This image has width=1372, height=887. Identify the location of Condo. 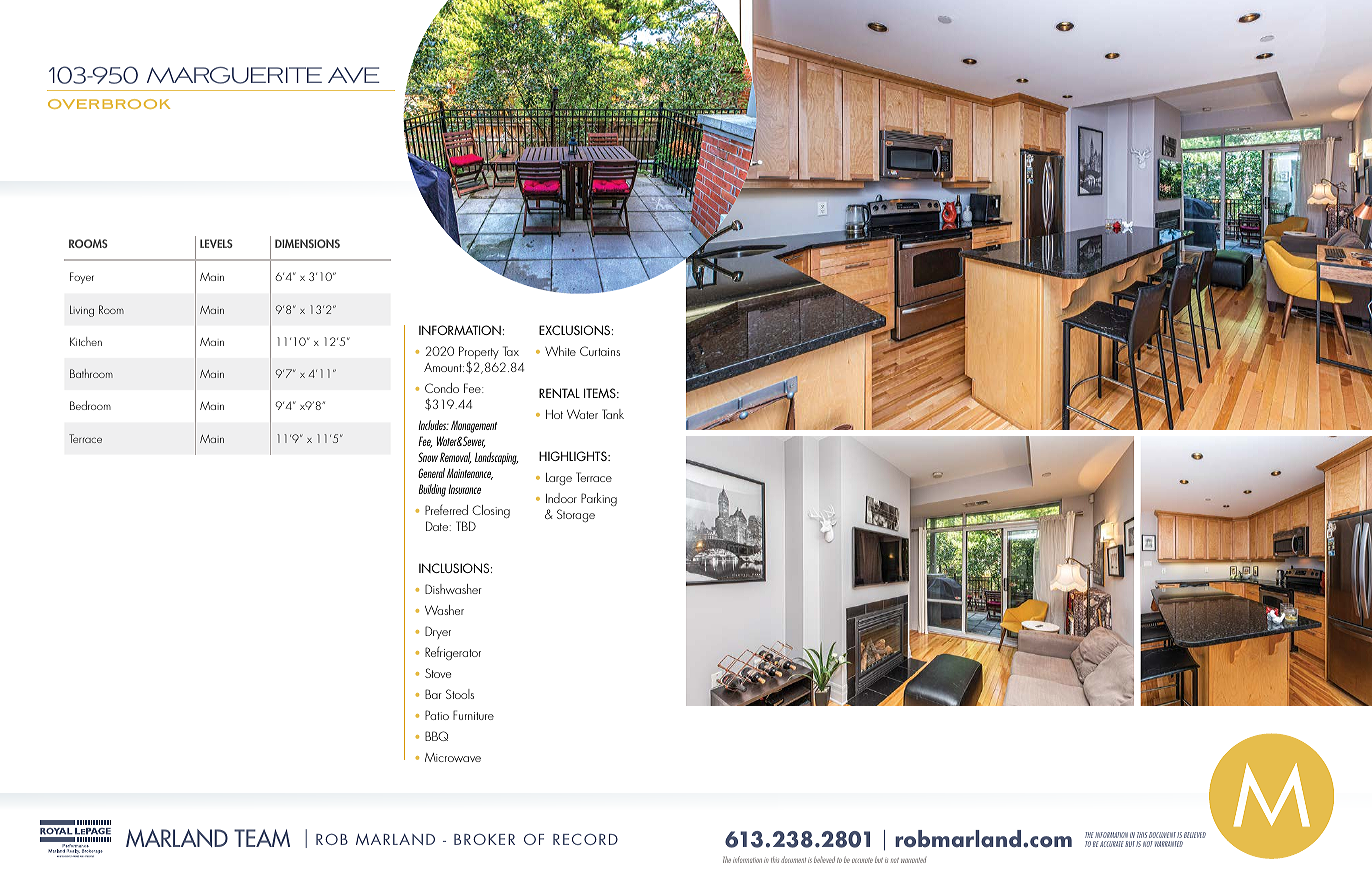
(442, 388).
